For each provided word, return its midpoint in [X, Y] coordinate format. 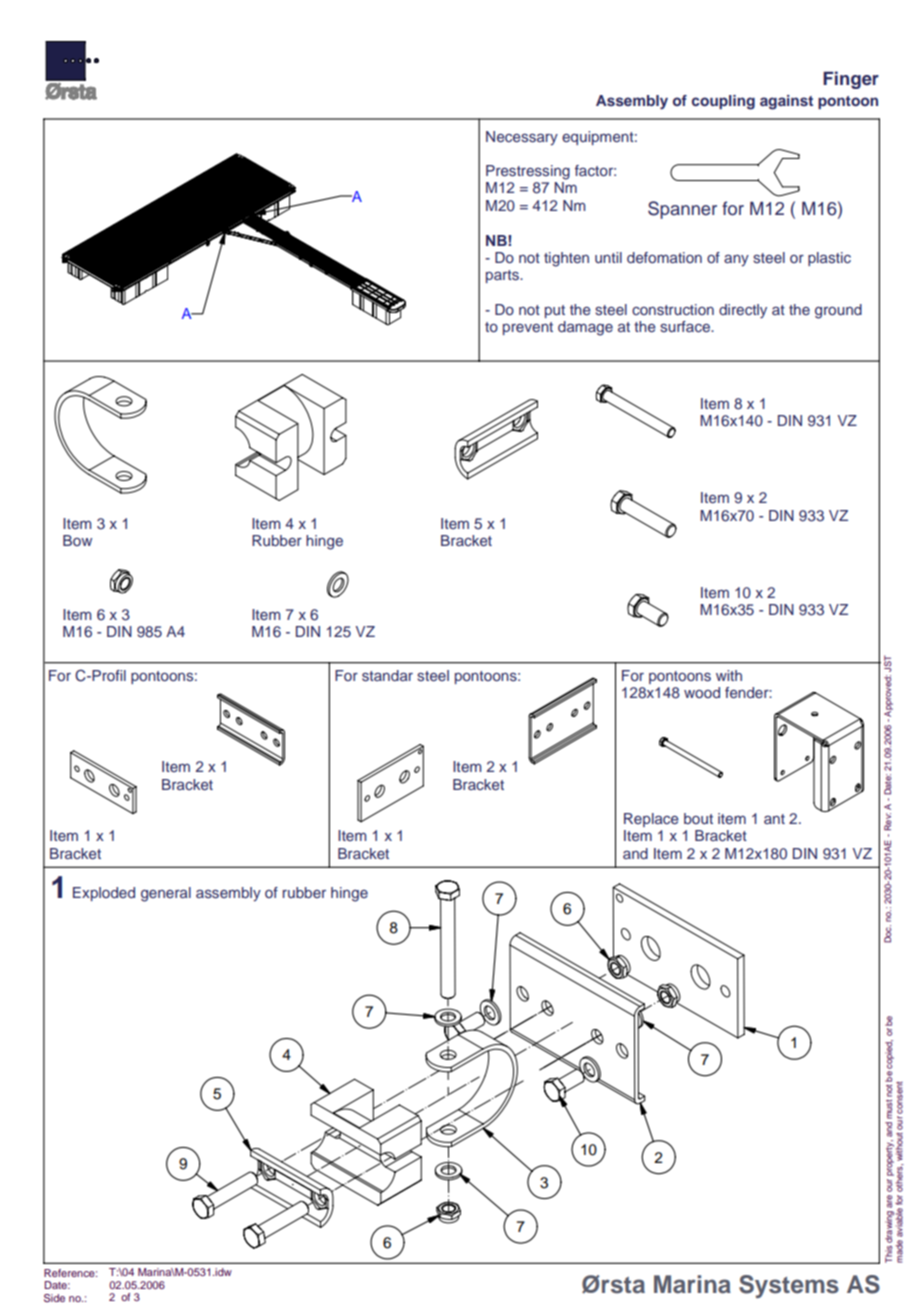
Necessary [522, 138]
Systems [789, 1286]
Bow [77, 540]
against [786, 102]
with [729, 675]
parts [503, 276]
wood [702, 692]
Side [54, 1298]
